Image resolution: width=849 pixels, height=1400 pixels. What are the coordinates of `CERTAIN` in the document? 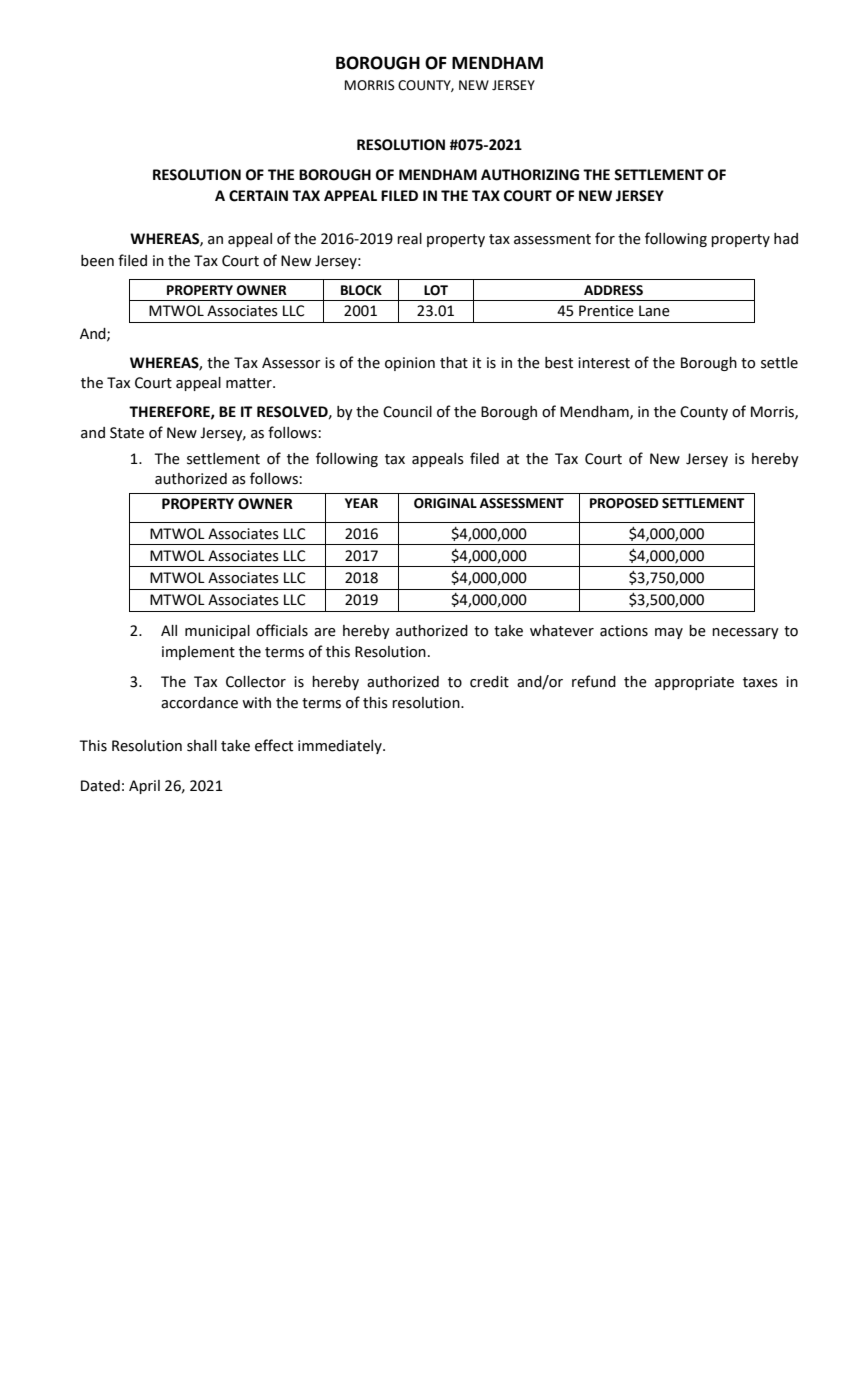 It's located at (258, 196).
